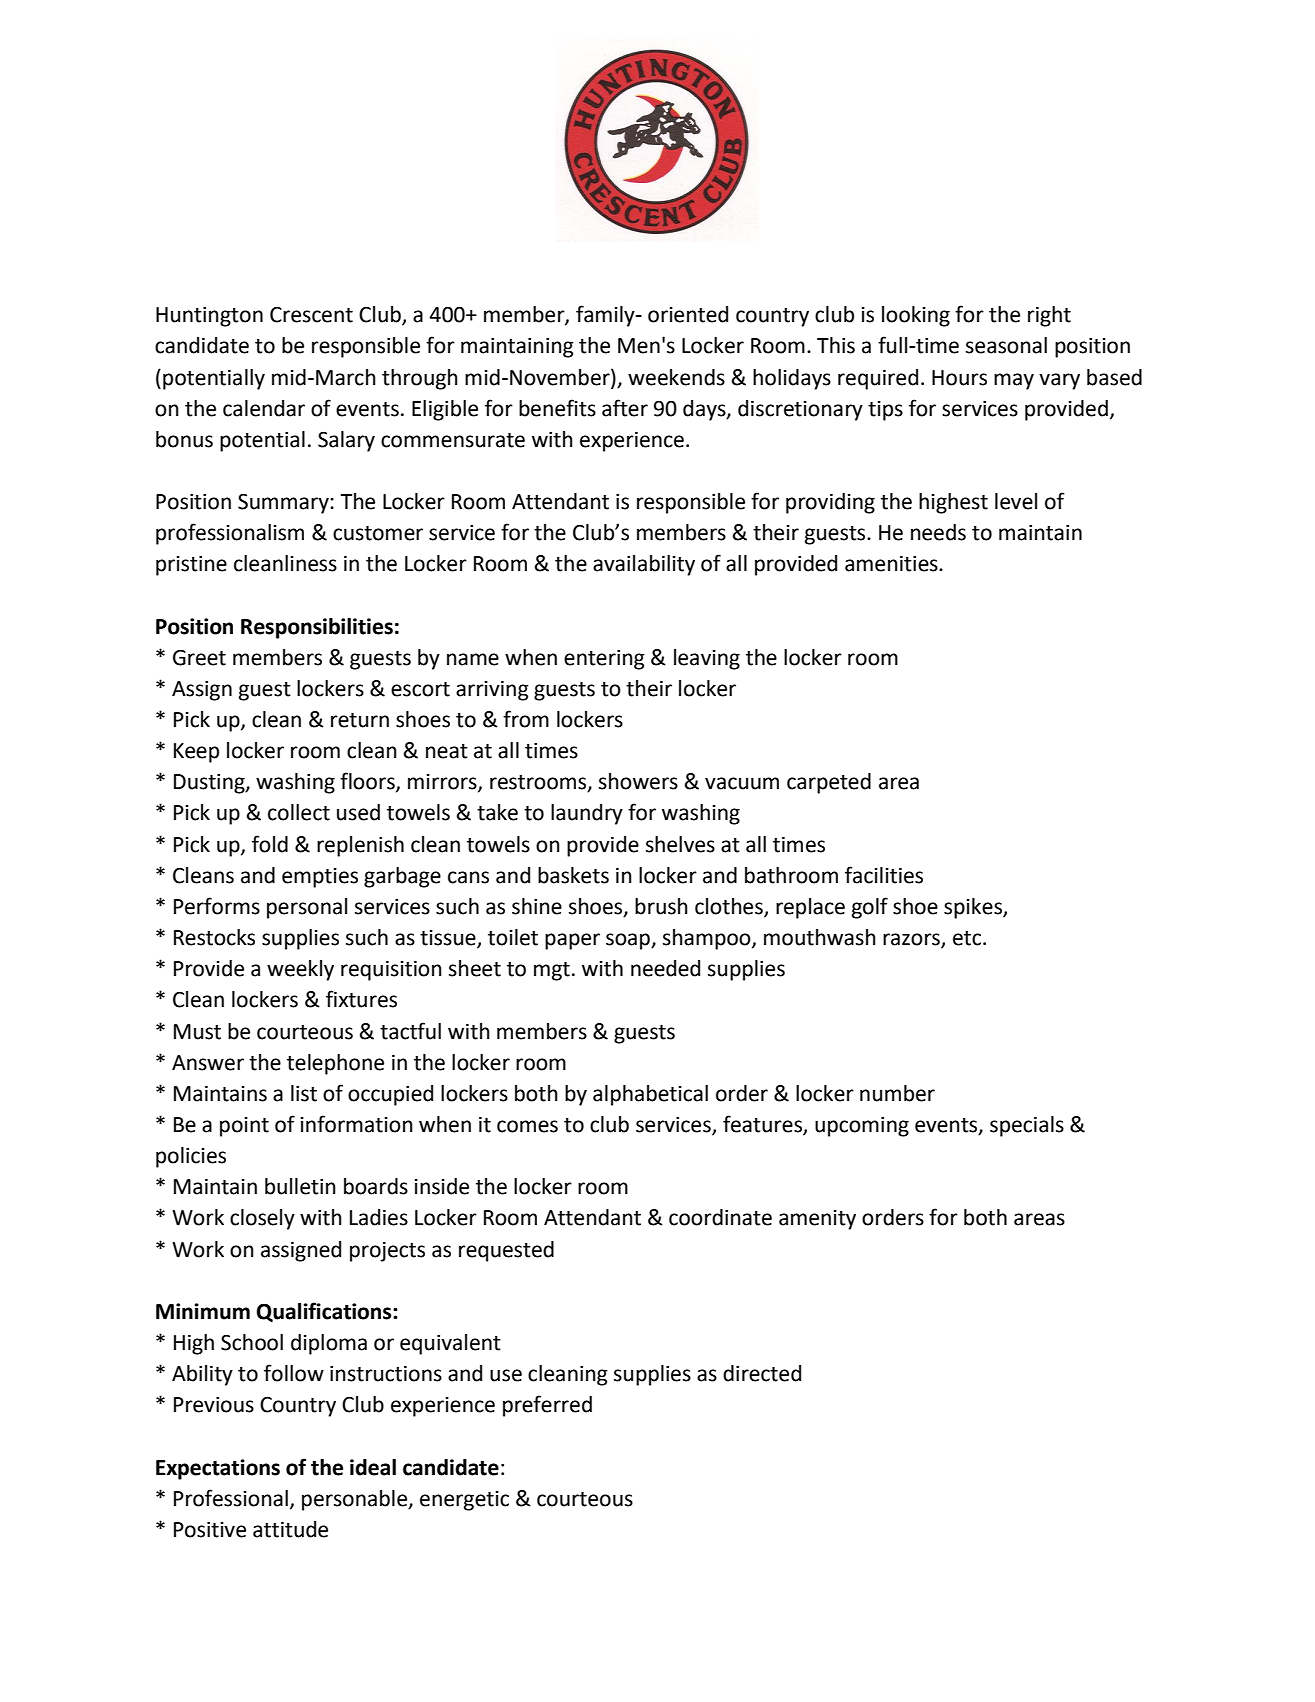 The height and width of the document is (1702, 1315). Describe the element at coordinates (307, 908) in the document. I see `personal` at that location.
